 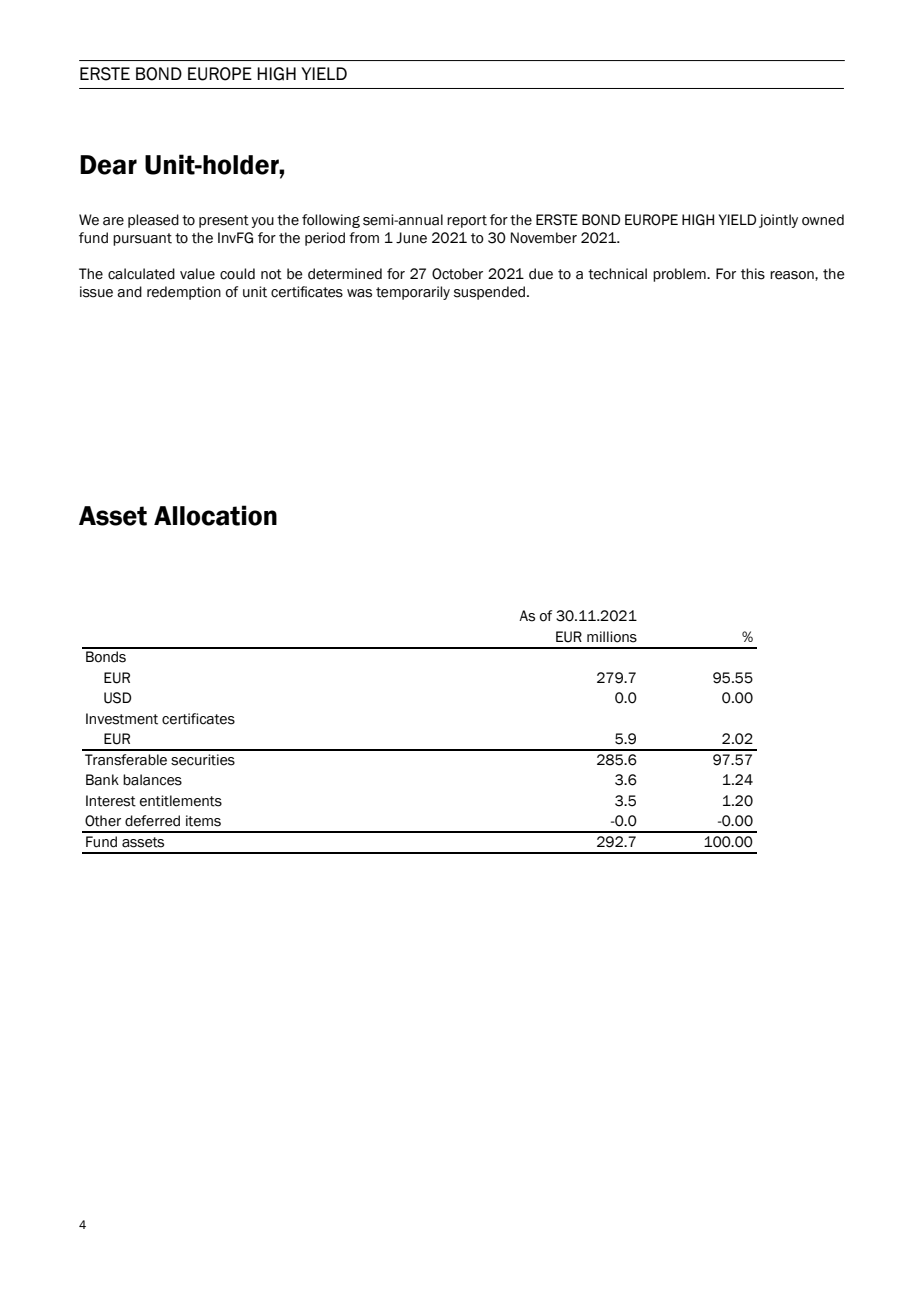 What do you see at coordinates (680, 275) in the screenshot?
I see `problem` at bounding box center [680, 275].
